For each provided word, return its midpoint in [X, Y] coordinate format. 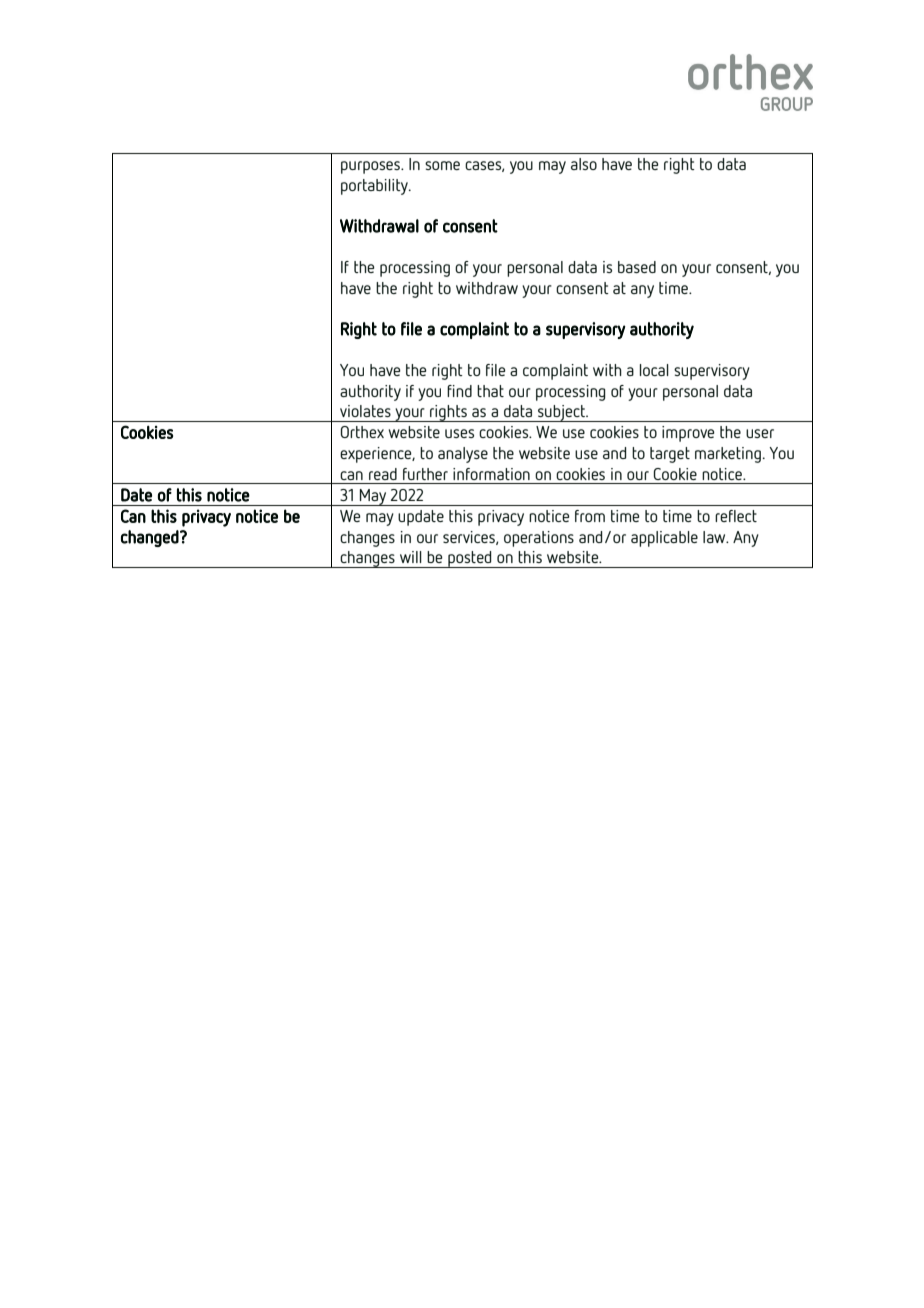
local [654, 370]
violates [365, 411]
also [584, 164]
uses [459, 433]
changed [150, 538]
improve [688, 434]
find [459, 391]
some [442, 165]
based [637, 267]
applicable [664, 539]
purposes [371, 167]
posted [470, 559]
